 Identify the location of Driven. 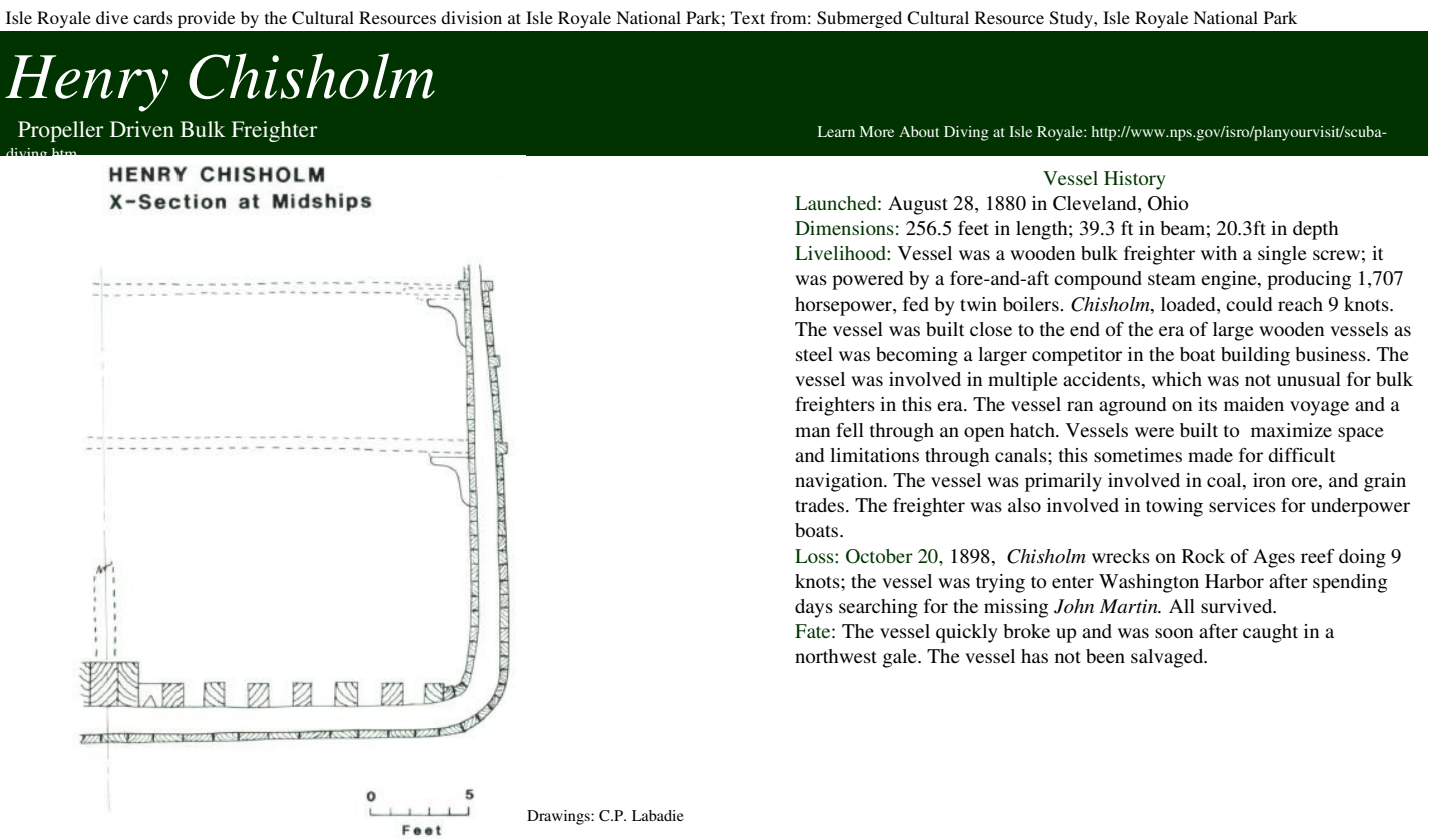
(142, 129).
